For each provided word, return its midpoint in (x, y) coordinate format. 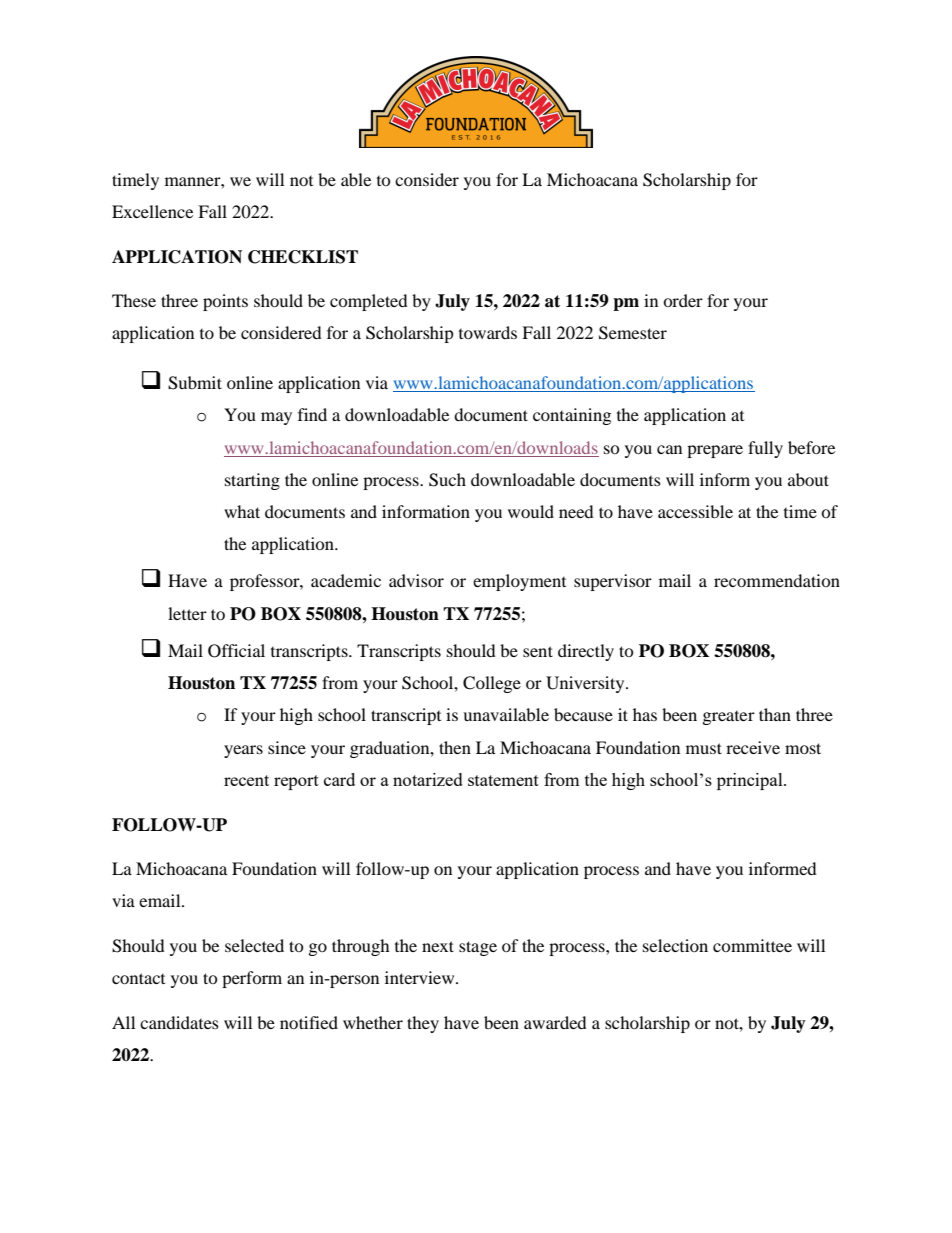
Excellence (152, 211)
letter (187, 613)
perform (252, 979)
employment (519, 582)
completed (369, 302)
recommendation (777, 580)
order (683, 300)
